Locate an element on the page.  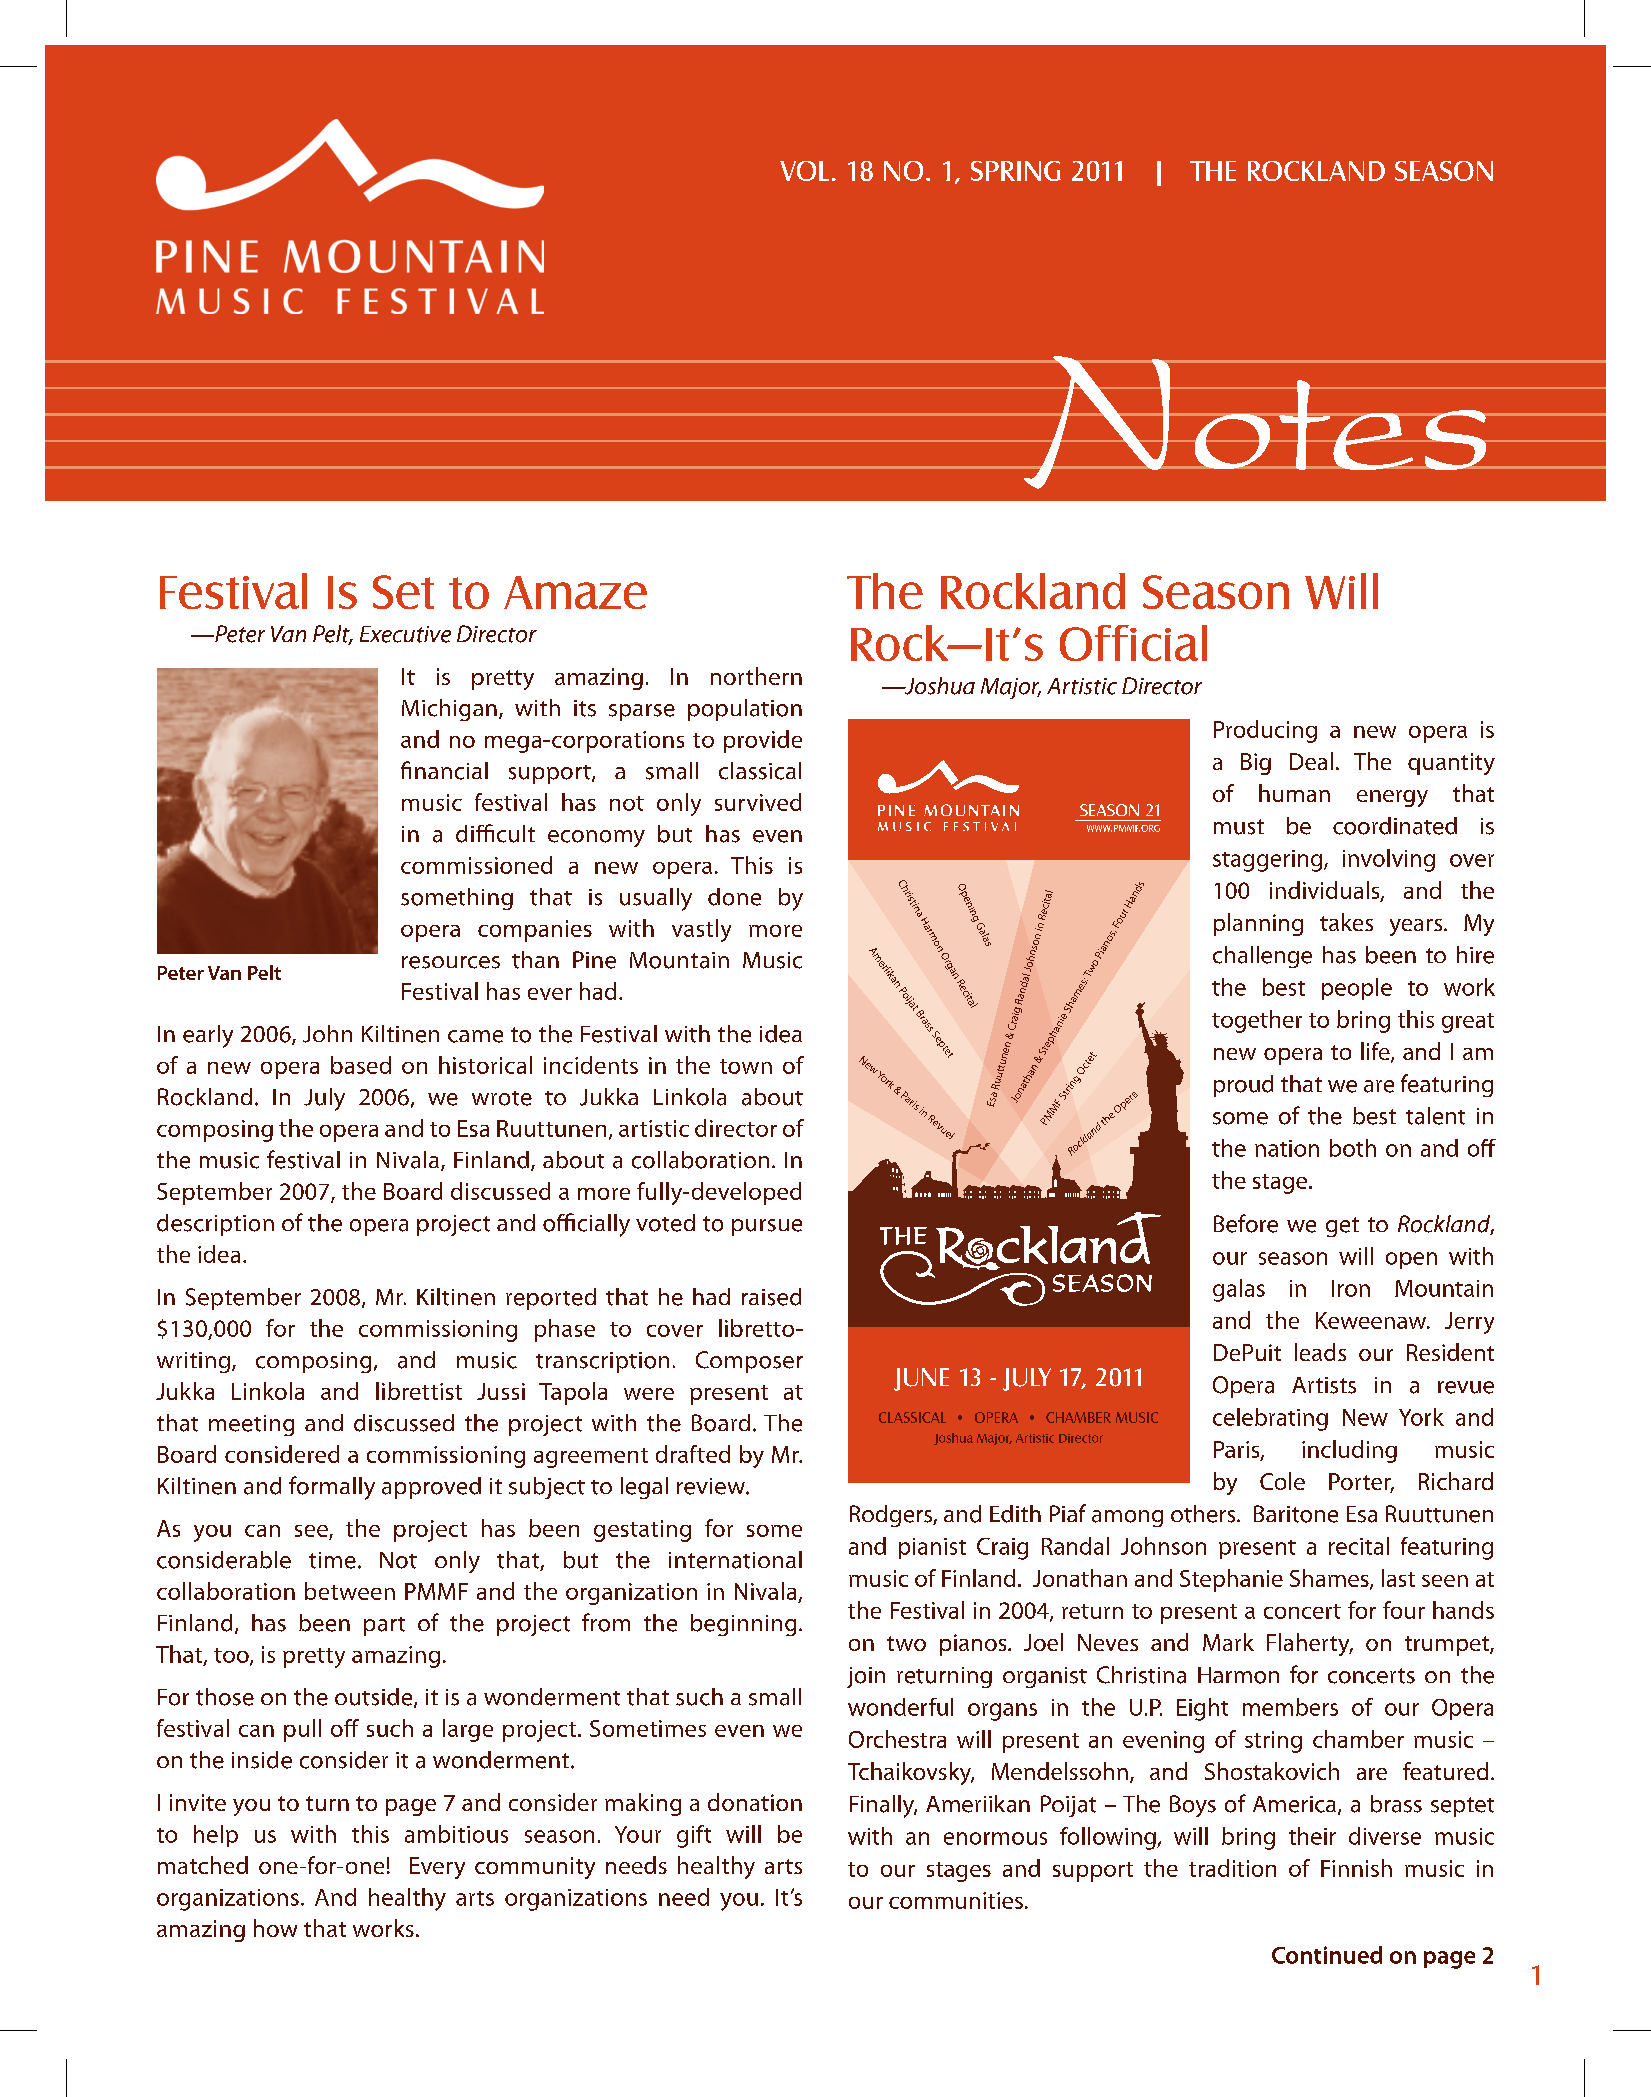
Set is located at coordinates (403, 592).
